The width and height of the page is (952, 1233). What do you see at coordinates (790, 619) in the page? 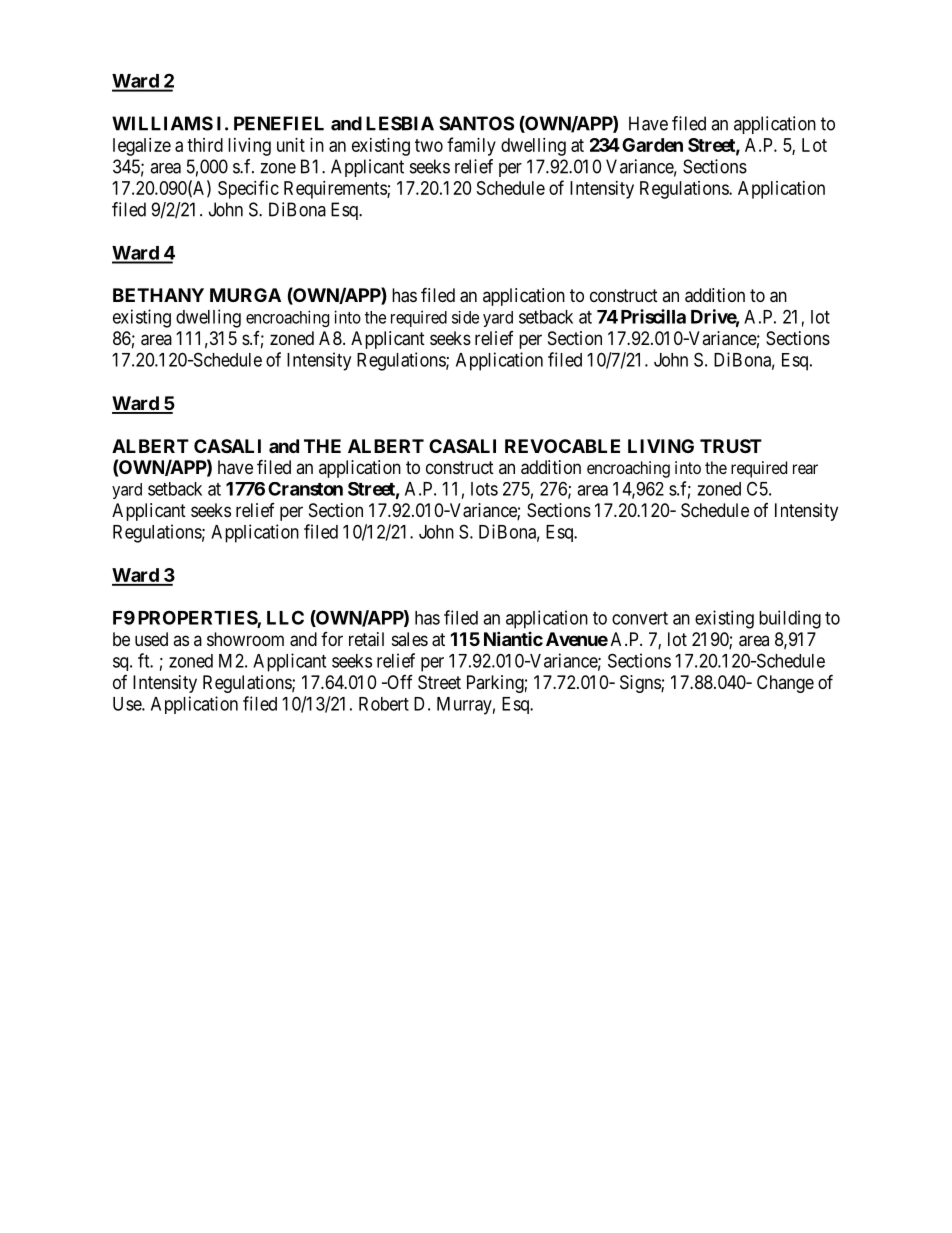
I see `building` at bounding box center [790, 619].
